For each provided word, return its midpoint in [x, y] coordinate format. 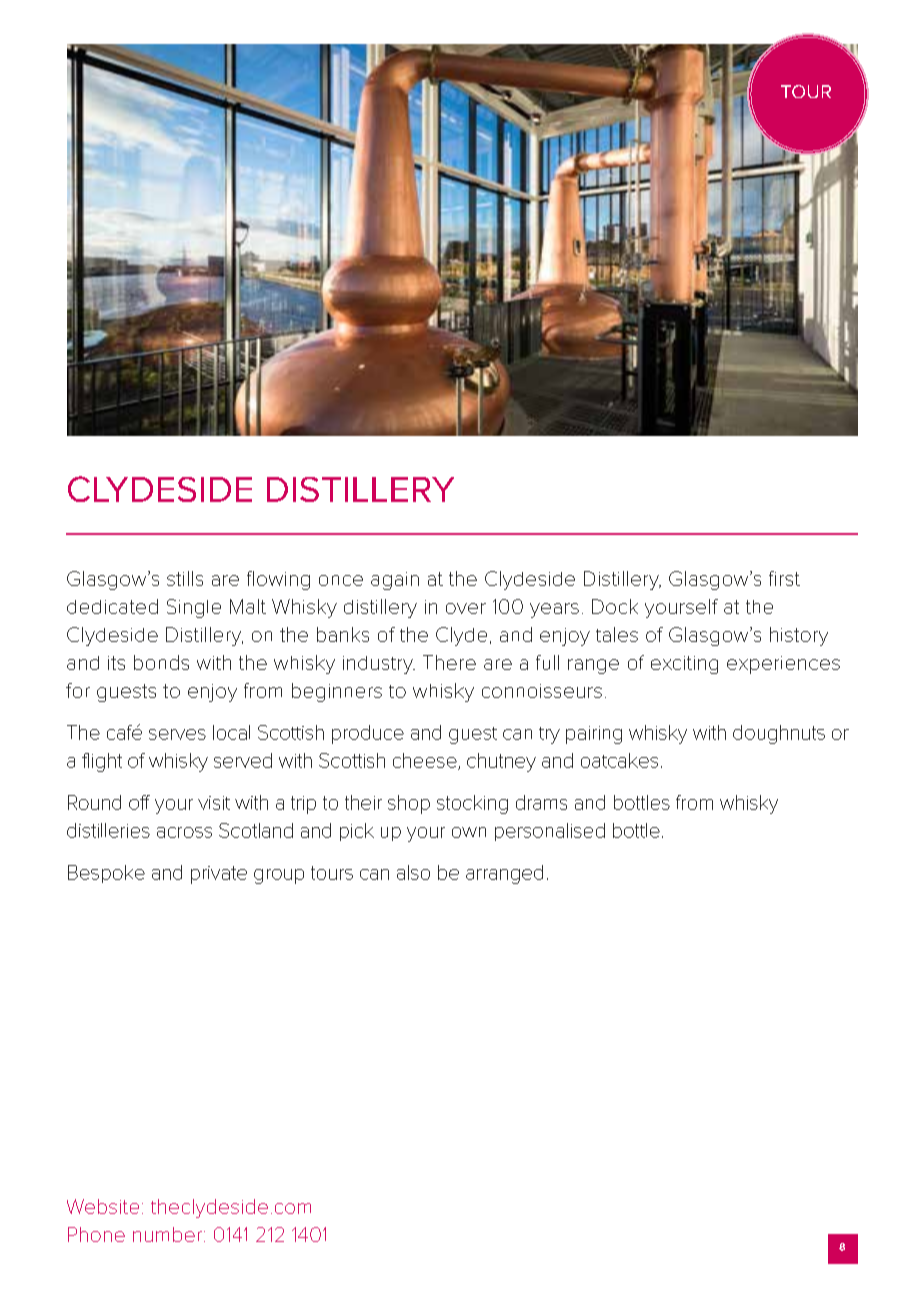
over [466, 608]
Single [194, 608]
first [784, 578]
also [413, 872]
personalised [550, 832]
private [219, 875]
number [167, 1234]
